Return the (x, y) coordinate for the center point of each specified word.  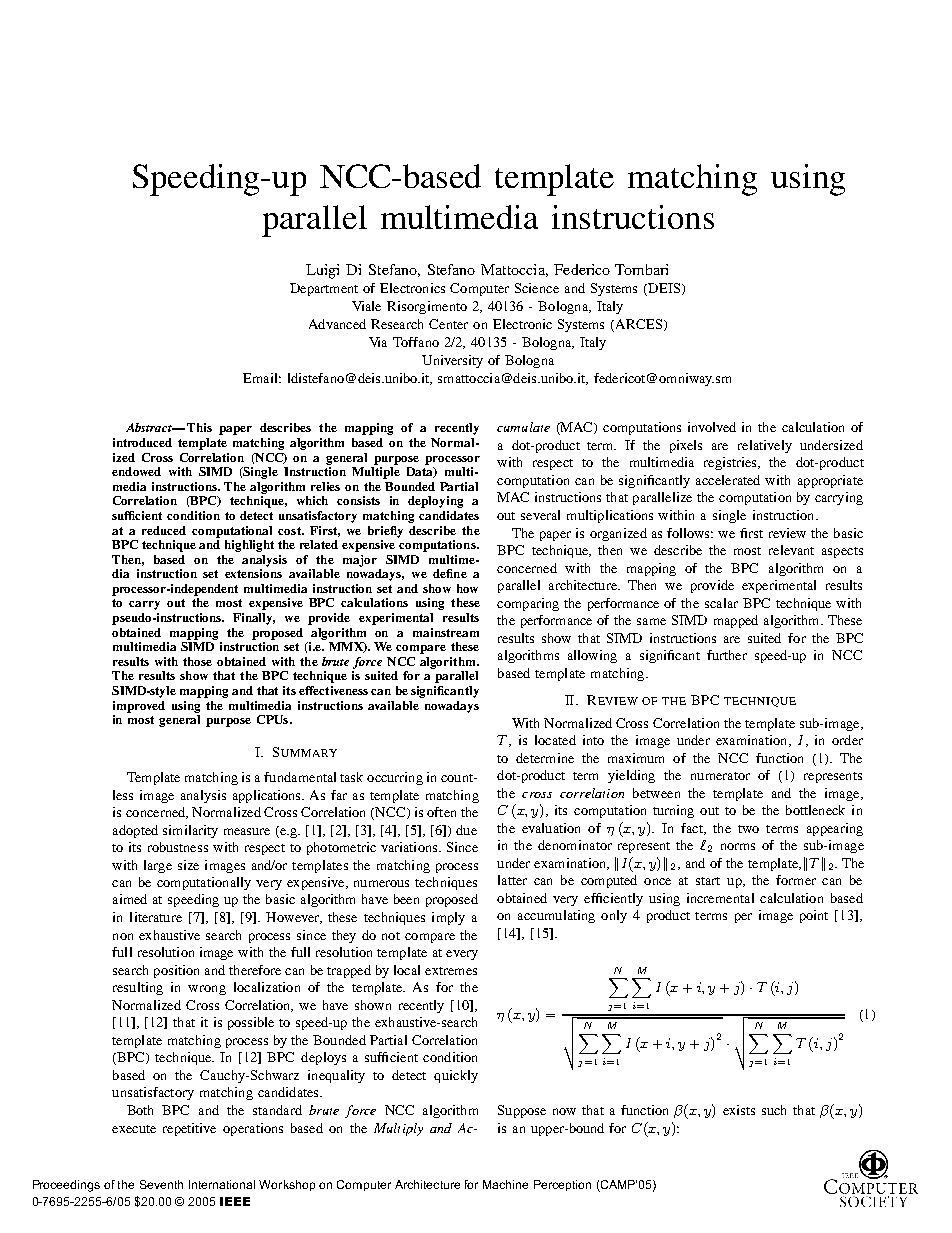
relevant (791, 550)
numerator (720, 776)
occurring (395, 778)
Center (448, 324)
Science (537, 288)
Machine (505, 1184)
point (814, 916)
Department (324, 289)
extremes (451, 971)
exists (739, 1110)
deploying (435, 502)
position (176, 971)
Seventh (161, 1184)
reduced (164, 530)
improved (139, 707)
